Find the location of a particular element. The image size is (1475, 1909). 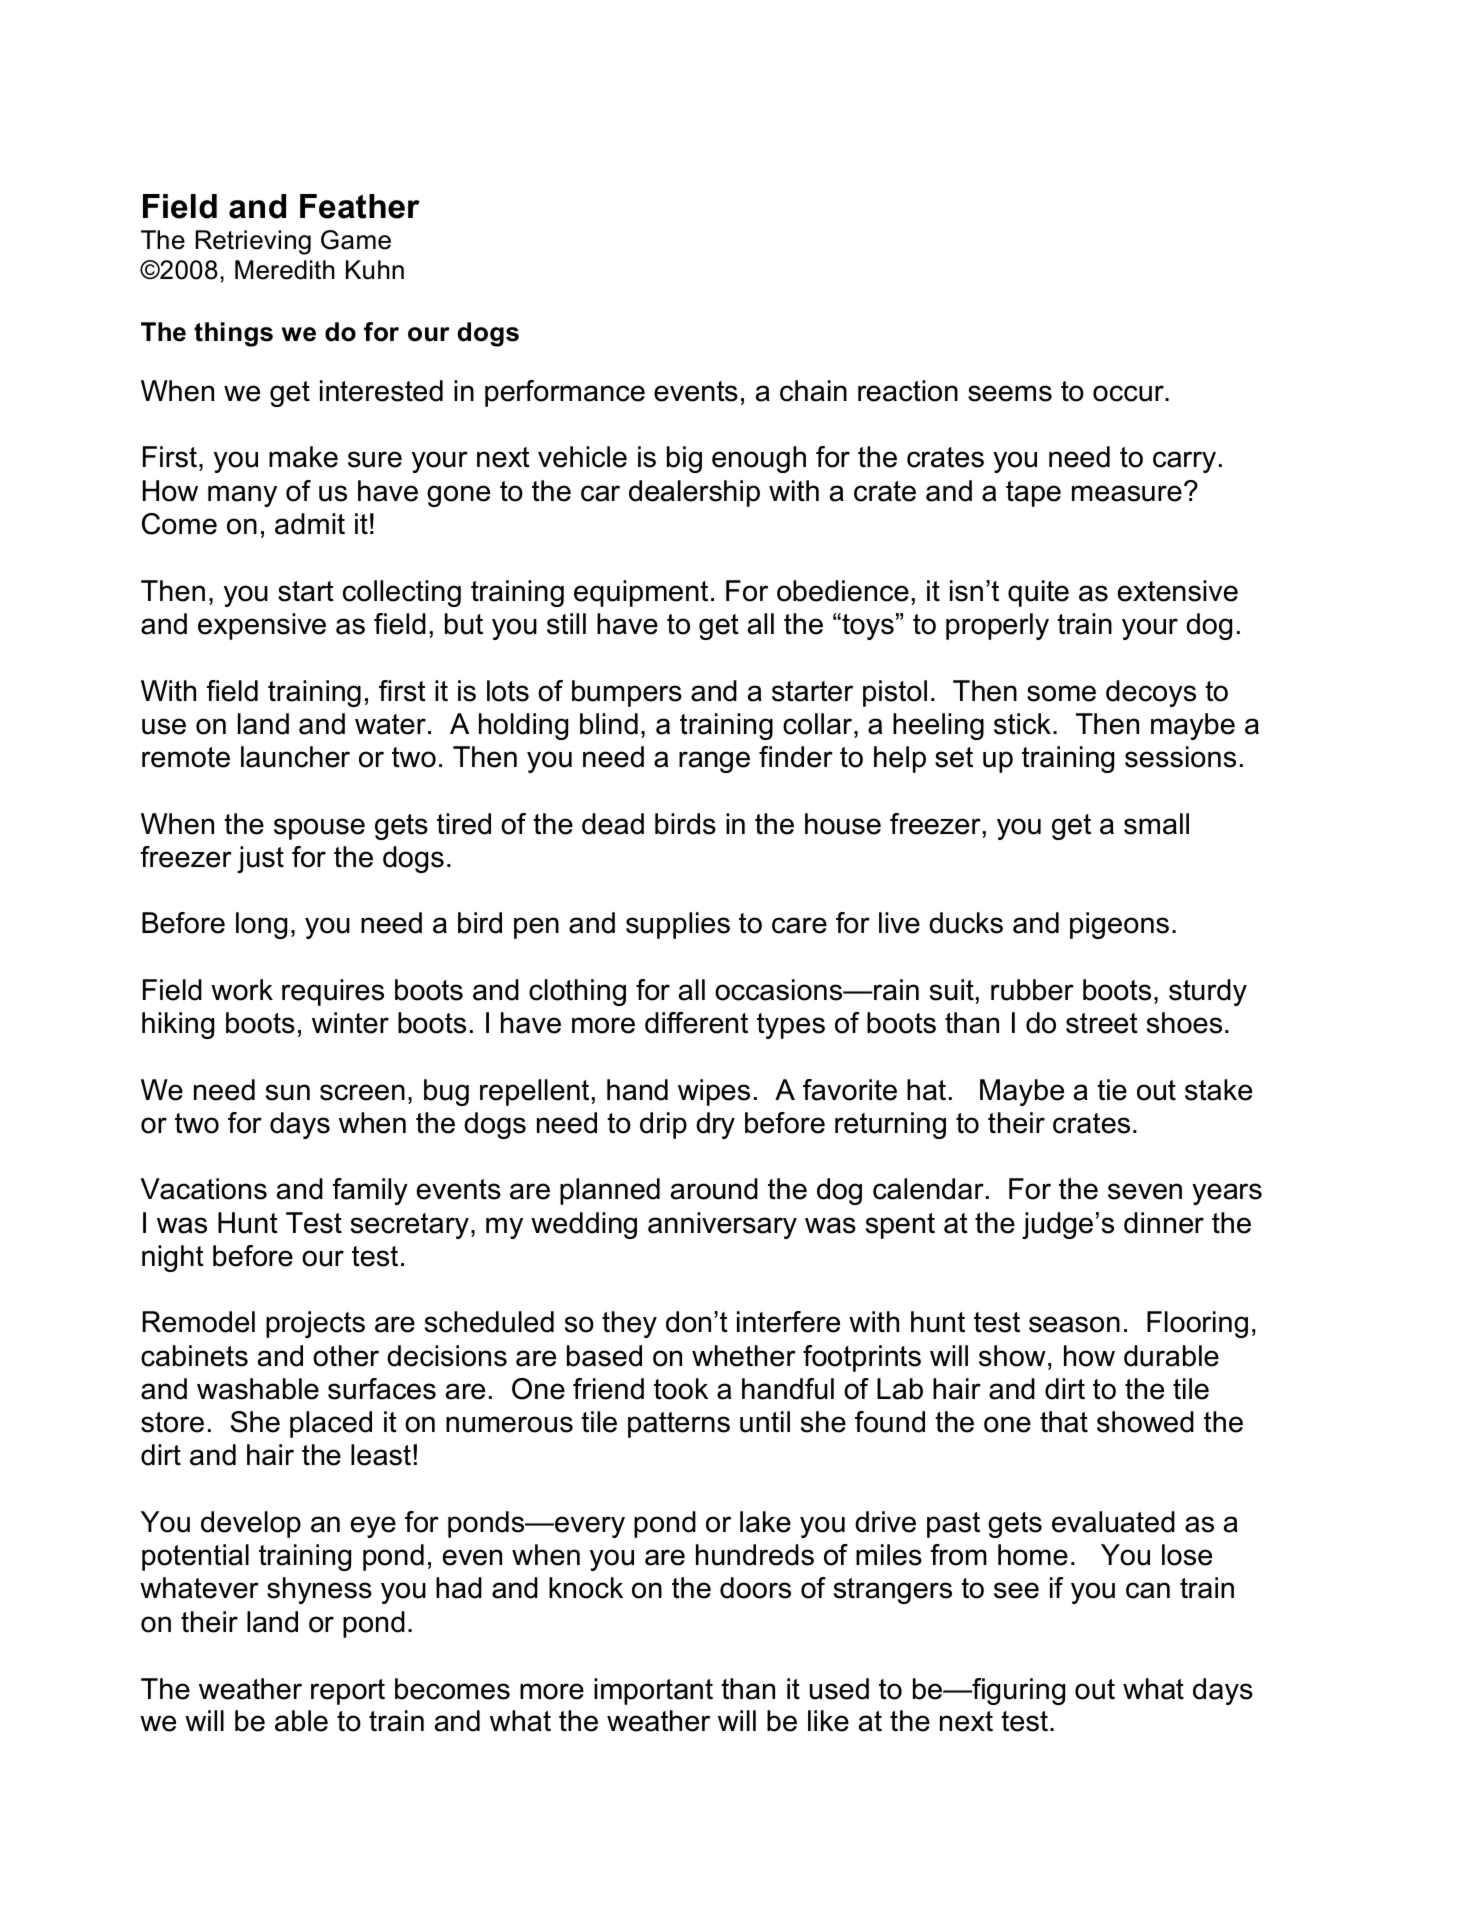

can is located at coordinates (1148, 1590).
